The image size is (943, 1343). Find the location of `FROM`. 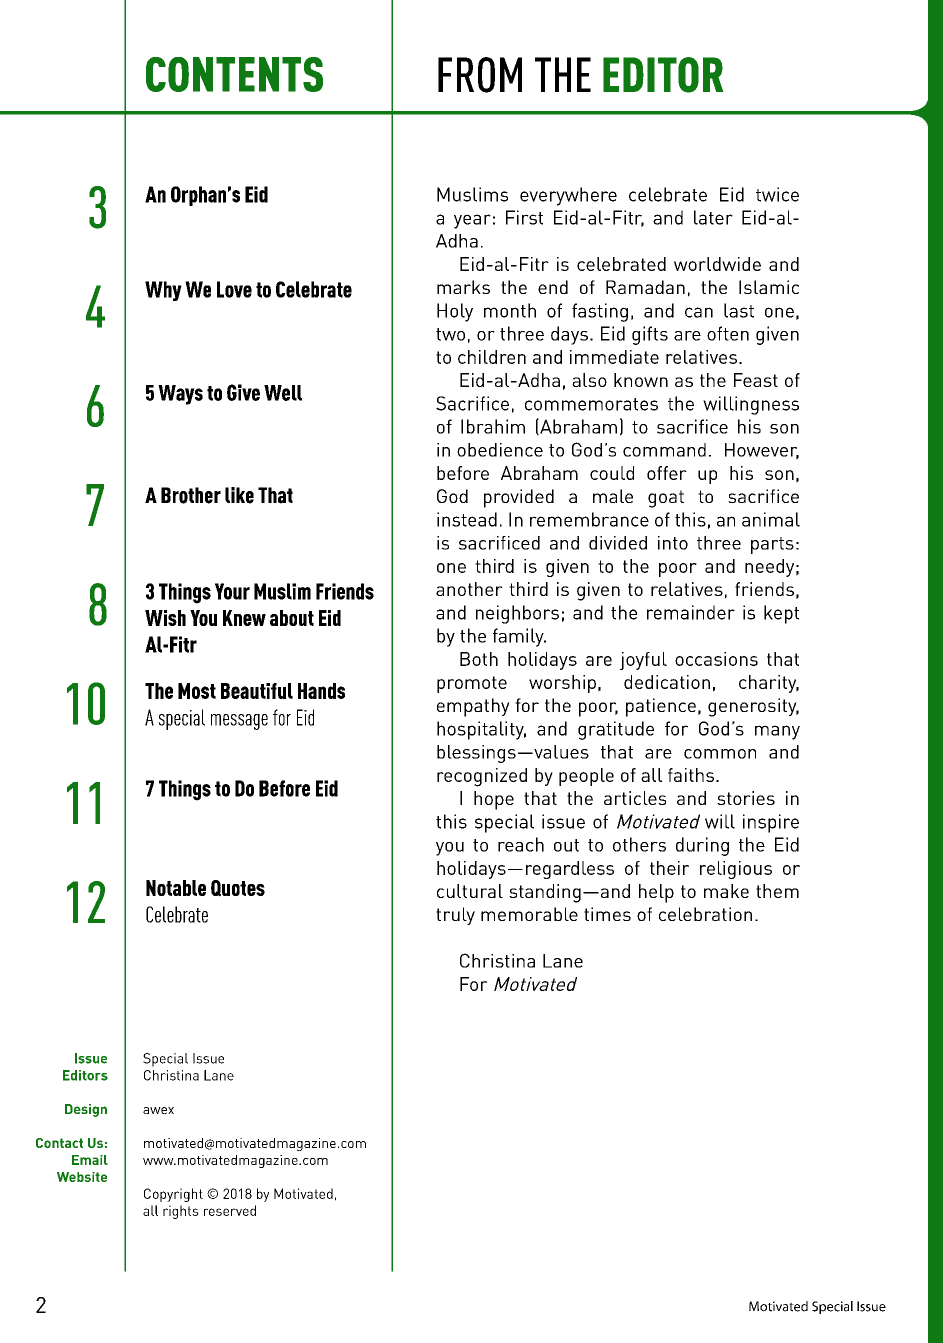

FROM is located at coordinates (480, 75).
